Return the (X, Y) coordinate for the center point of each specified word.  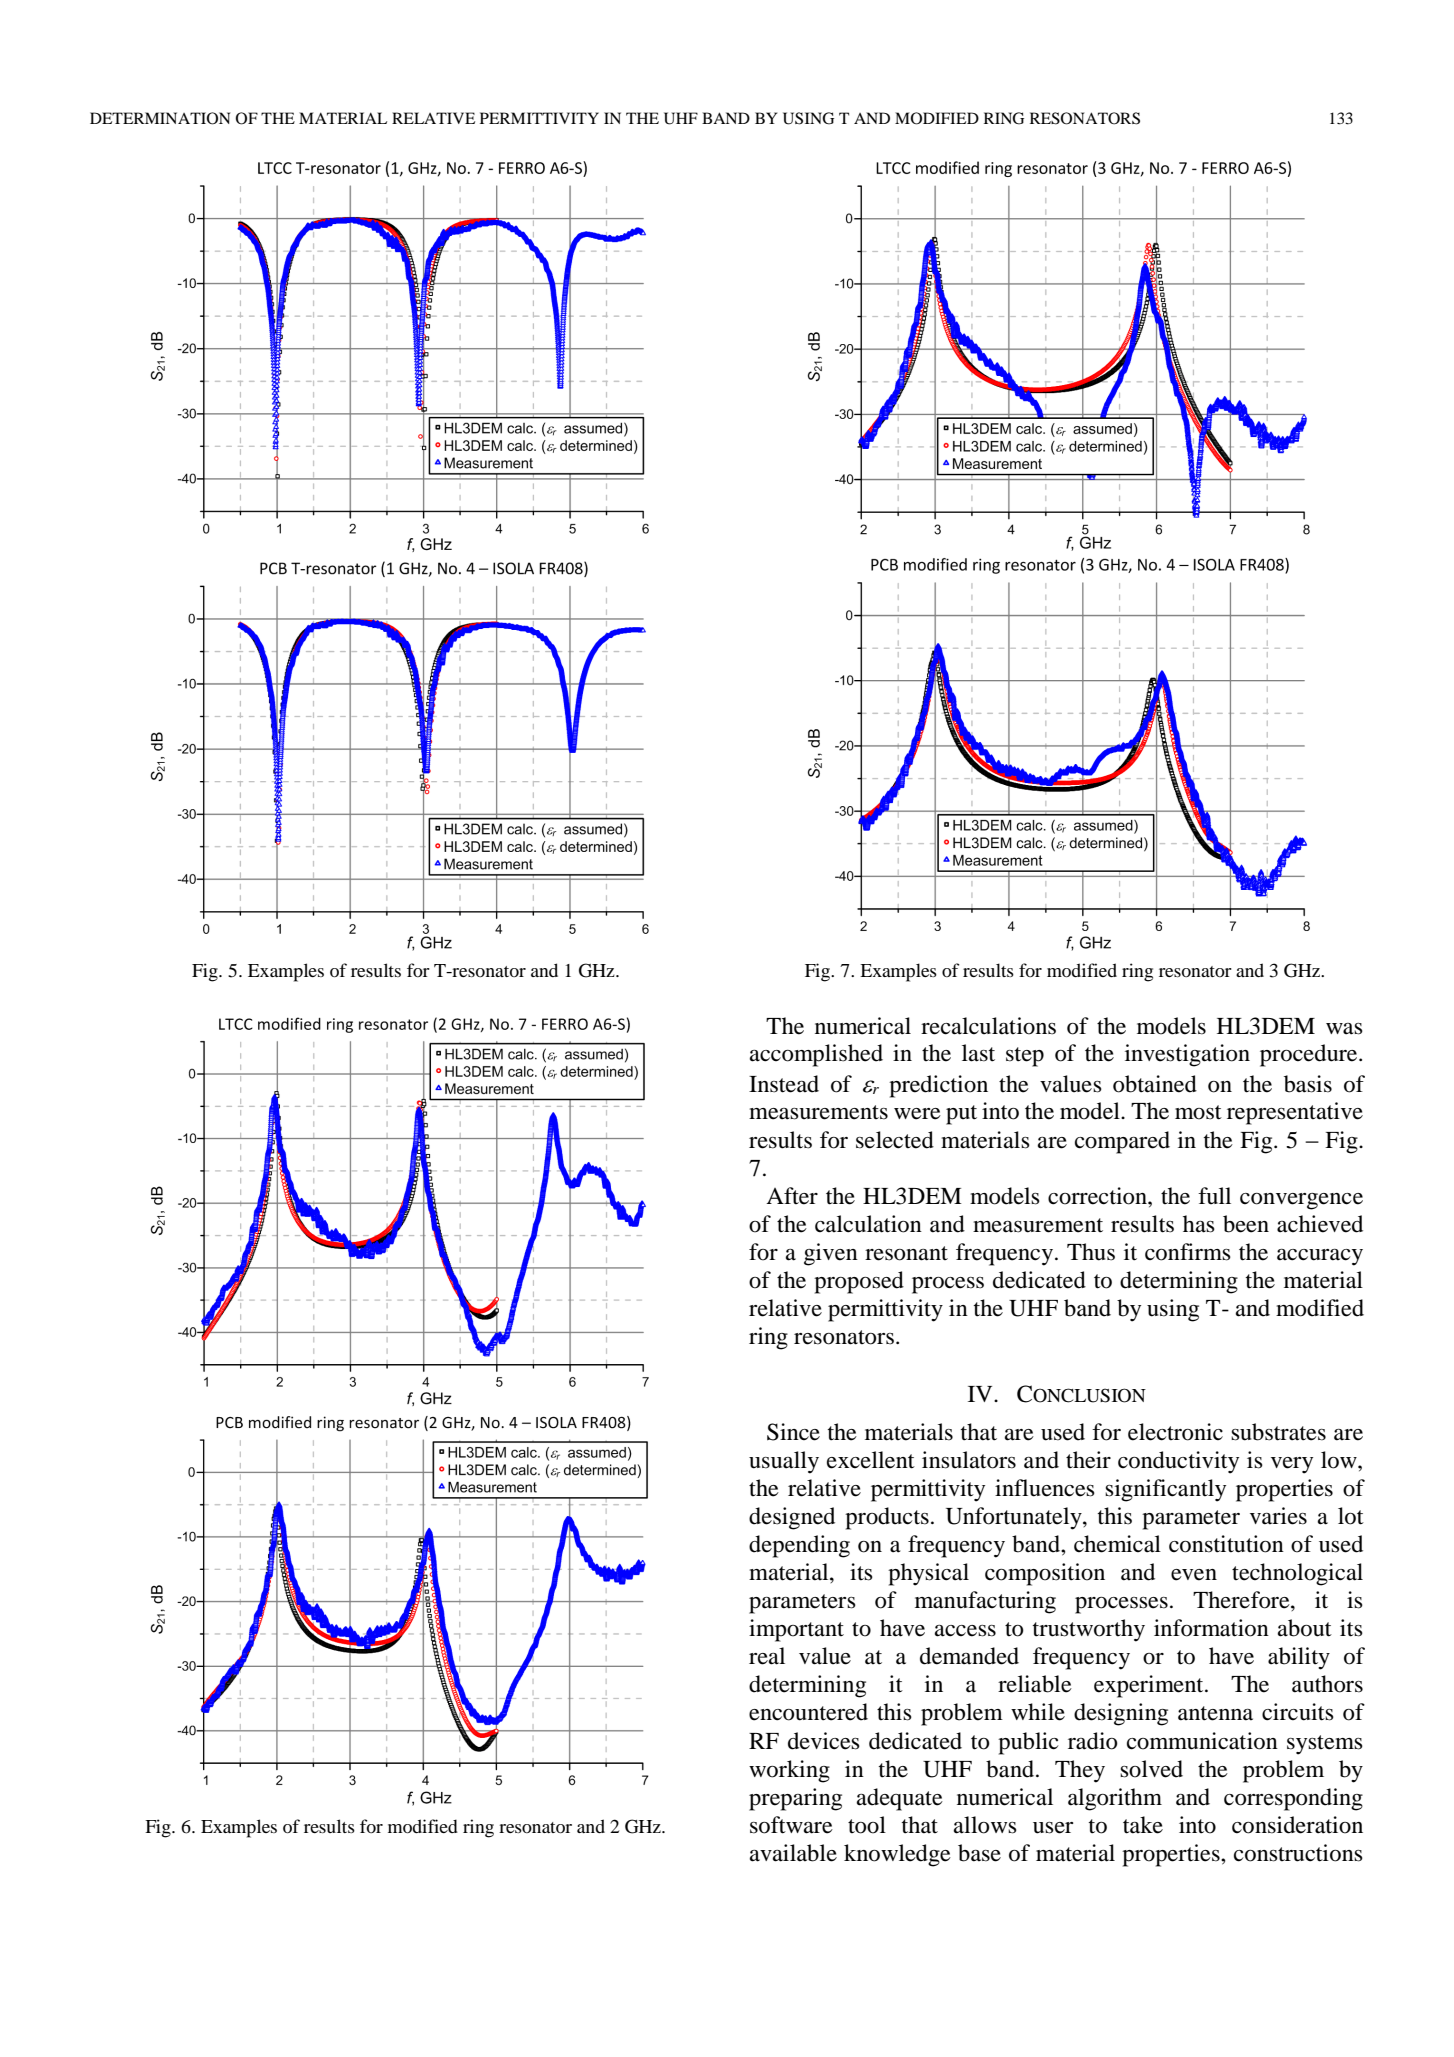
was (1344, 1029)
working (789, 1771)
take (1143, 1825)
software (791, 1825)
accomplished (816, 1055)
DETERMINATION (160, 118)
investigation (1187, 1055)
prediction (938, 1086)
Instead (784, 1084)
